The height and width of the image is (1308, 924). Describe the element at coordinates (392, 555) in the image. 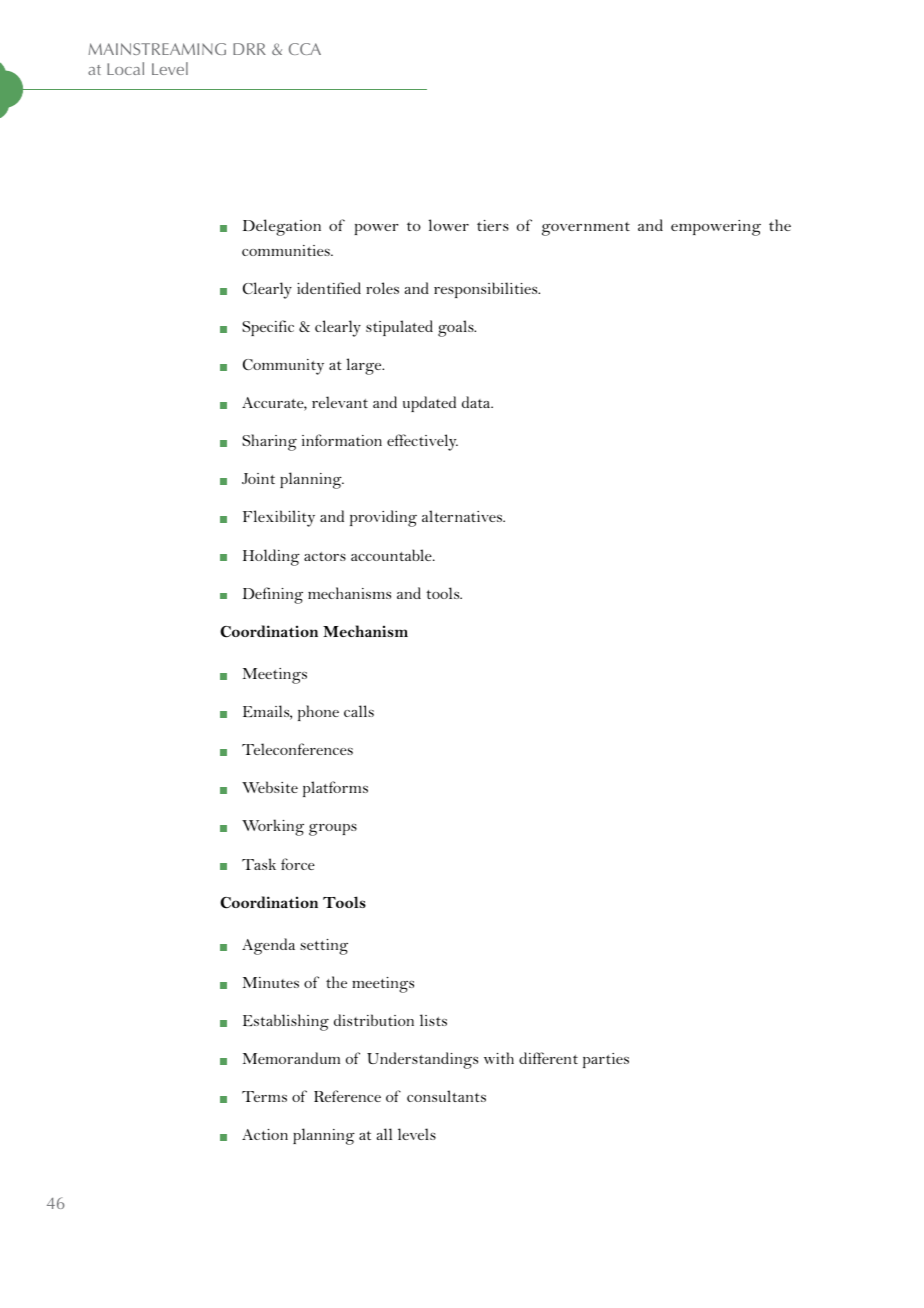

I see `accountable` at that location.
